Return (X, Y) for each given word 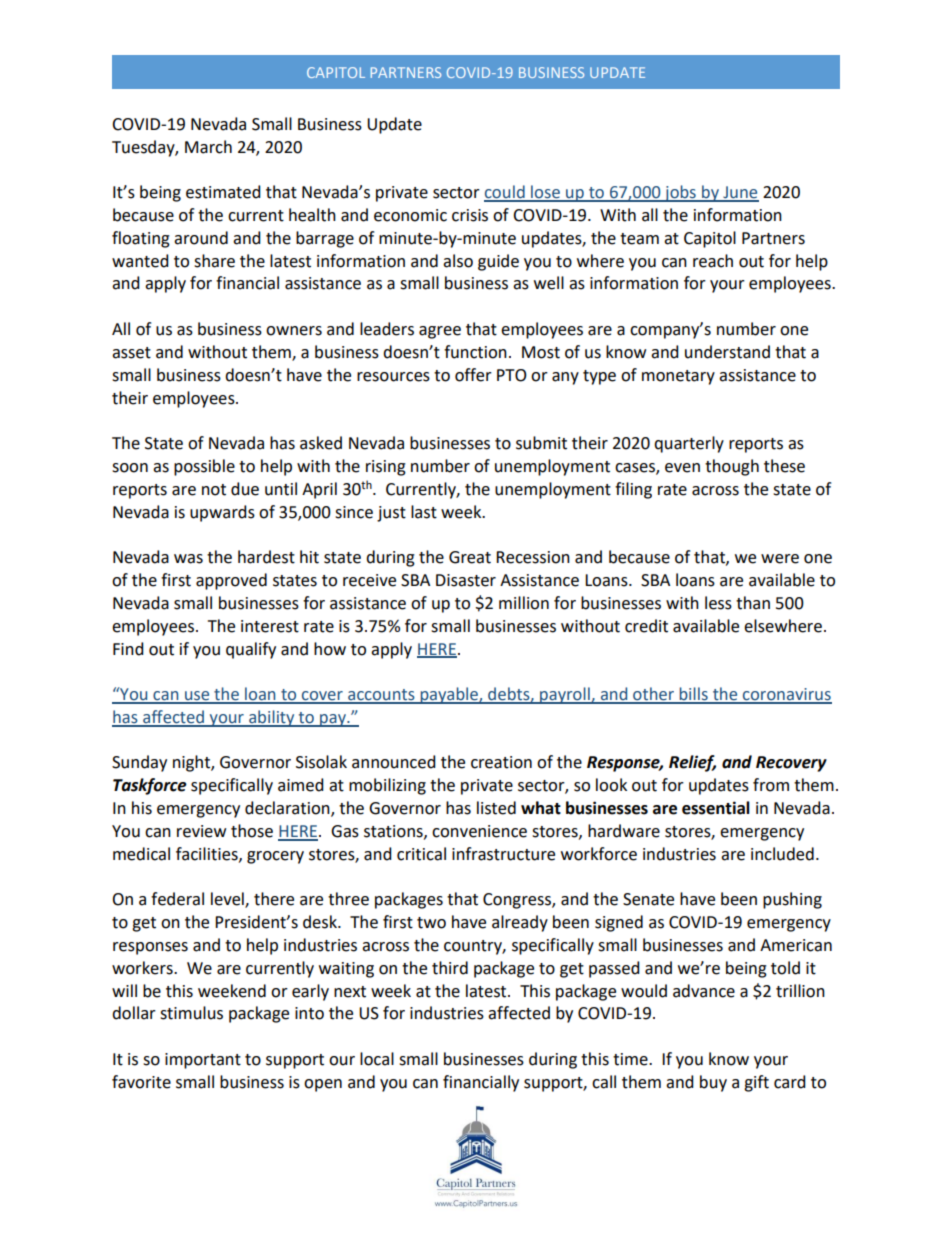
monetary (678, 377)
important (203, 1061)
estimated (223, 192)
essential (716, 808)
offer (473, 375)
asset (131, 353)
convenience (479, 831)
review (201, 831)
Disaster (466, 580)
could (505, 193)
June (740, 193)
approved (231, 581)
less (718, 603)
